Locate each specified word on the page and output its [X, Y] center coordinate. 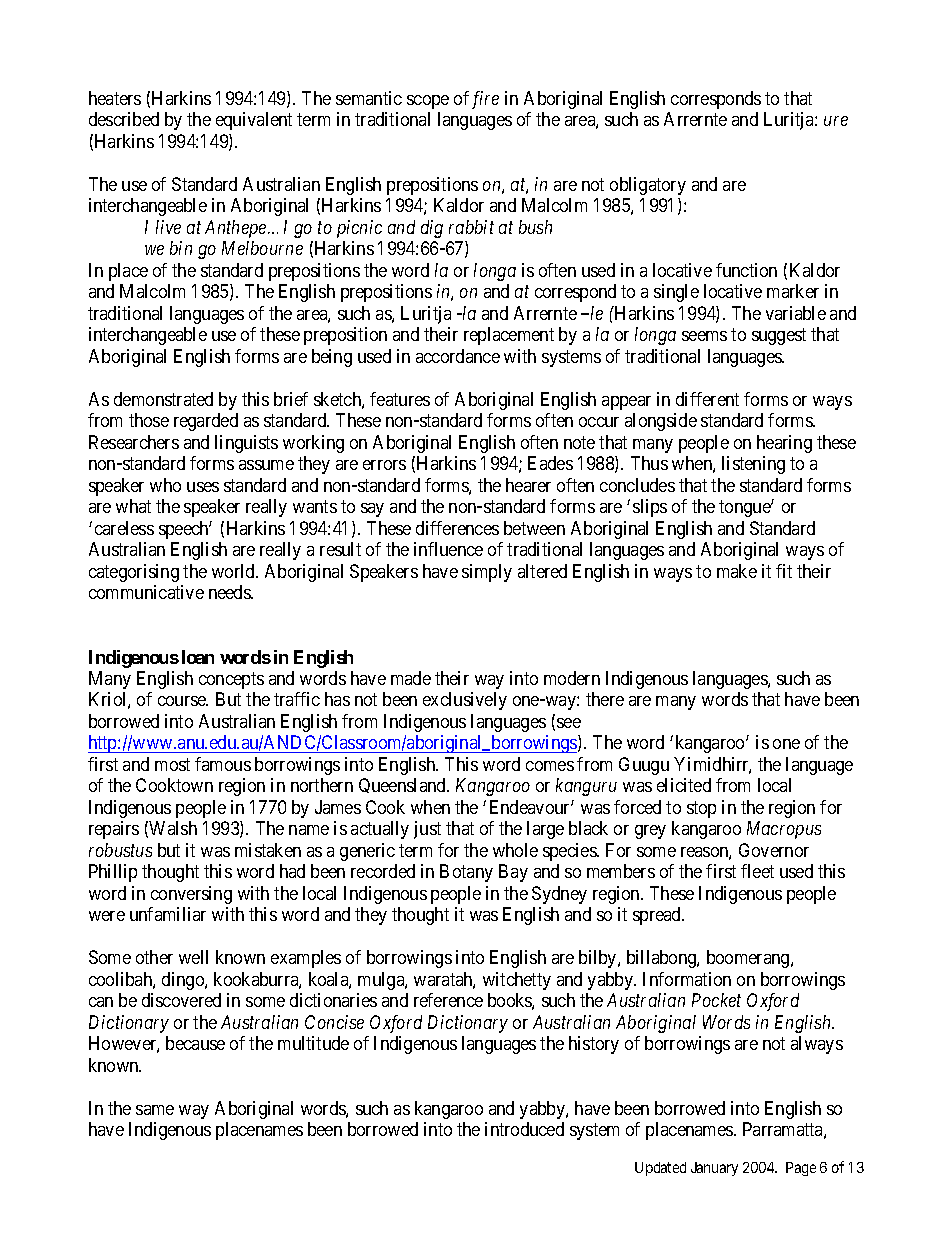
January [714, 1169]
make [737, 571]
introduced [524, 1129]
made [411, 678]
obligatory [648, 186]
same [155, 1110]
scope [428, 102]
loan [198, 657]
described [124, 119]
